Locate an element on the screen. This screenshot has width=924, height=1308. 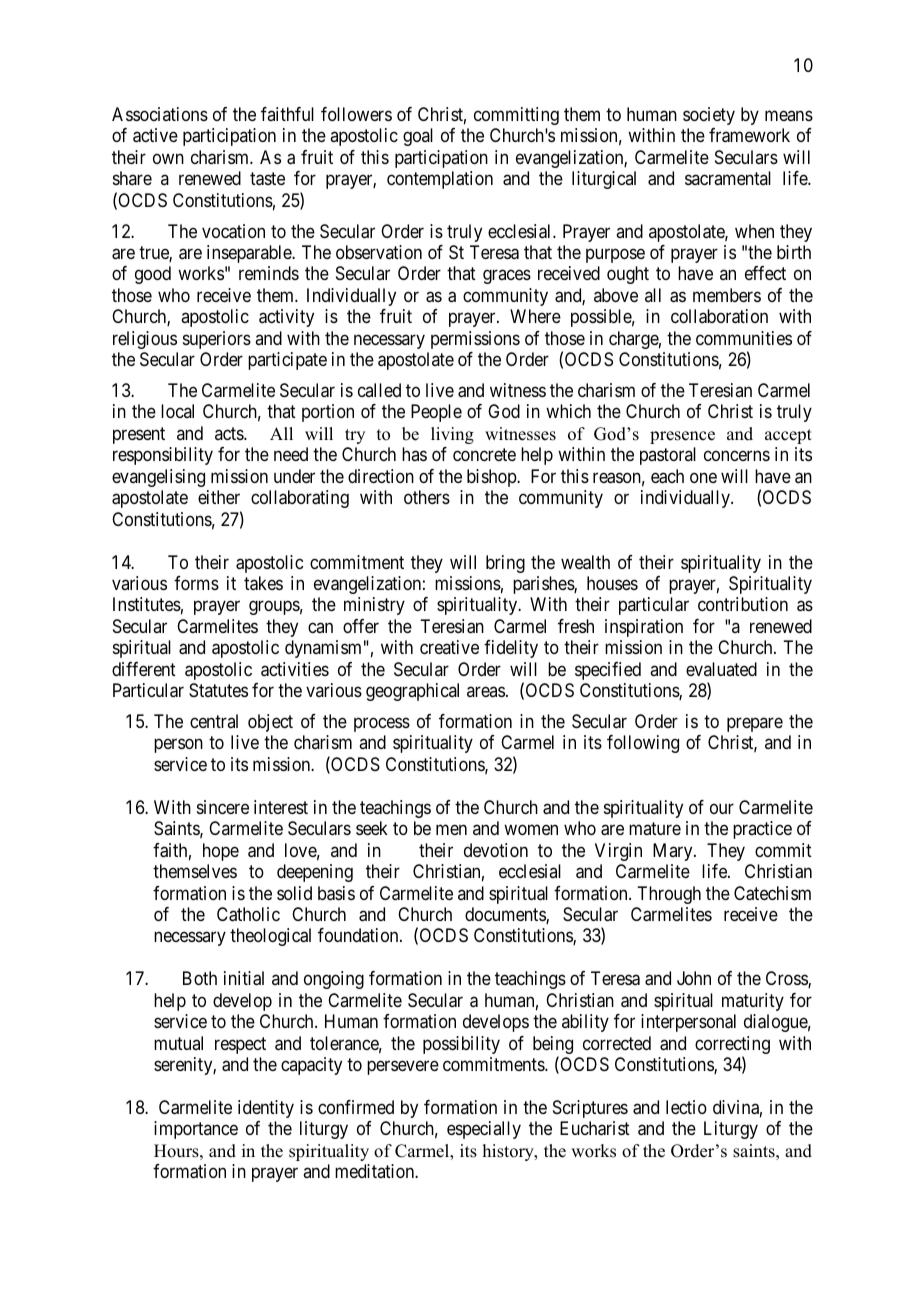
importance is located at coordinates (196, 1130).
